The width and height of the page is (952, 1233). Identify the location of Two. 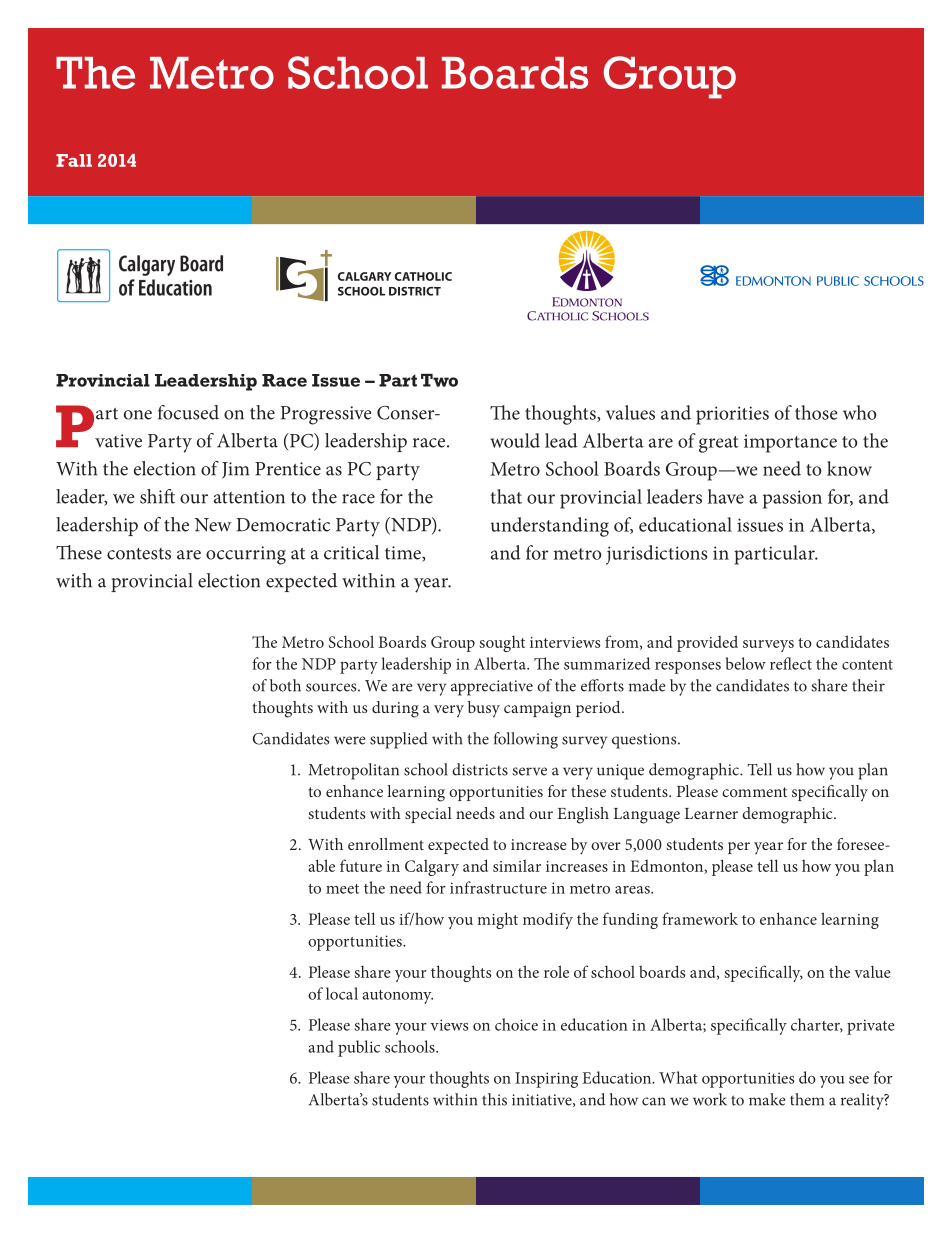
(439, 380).
